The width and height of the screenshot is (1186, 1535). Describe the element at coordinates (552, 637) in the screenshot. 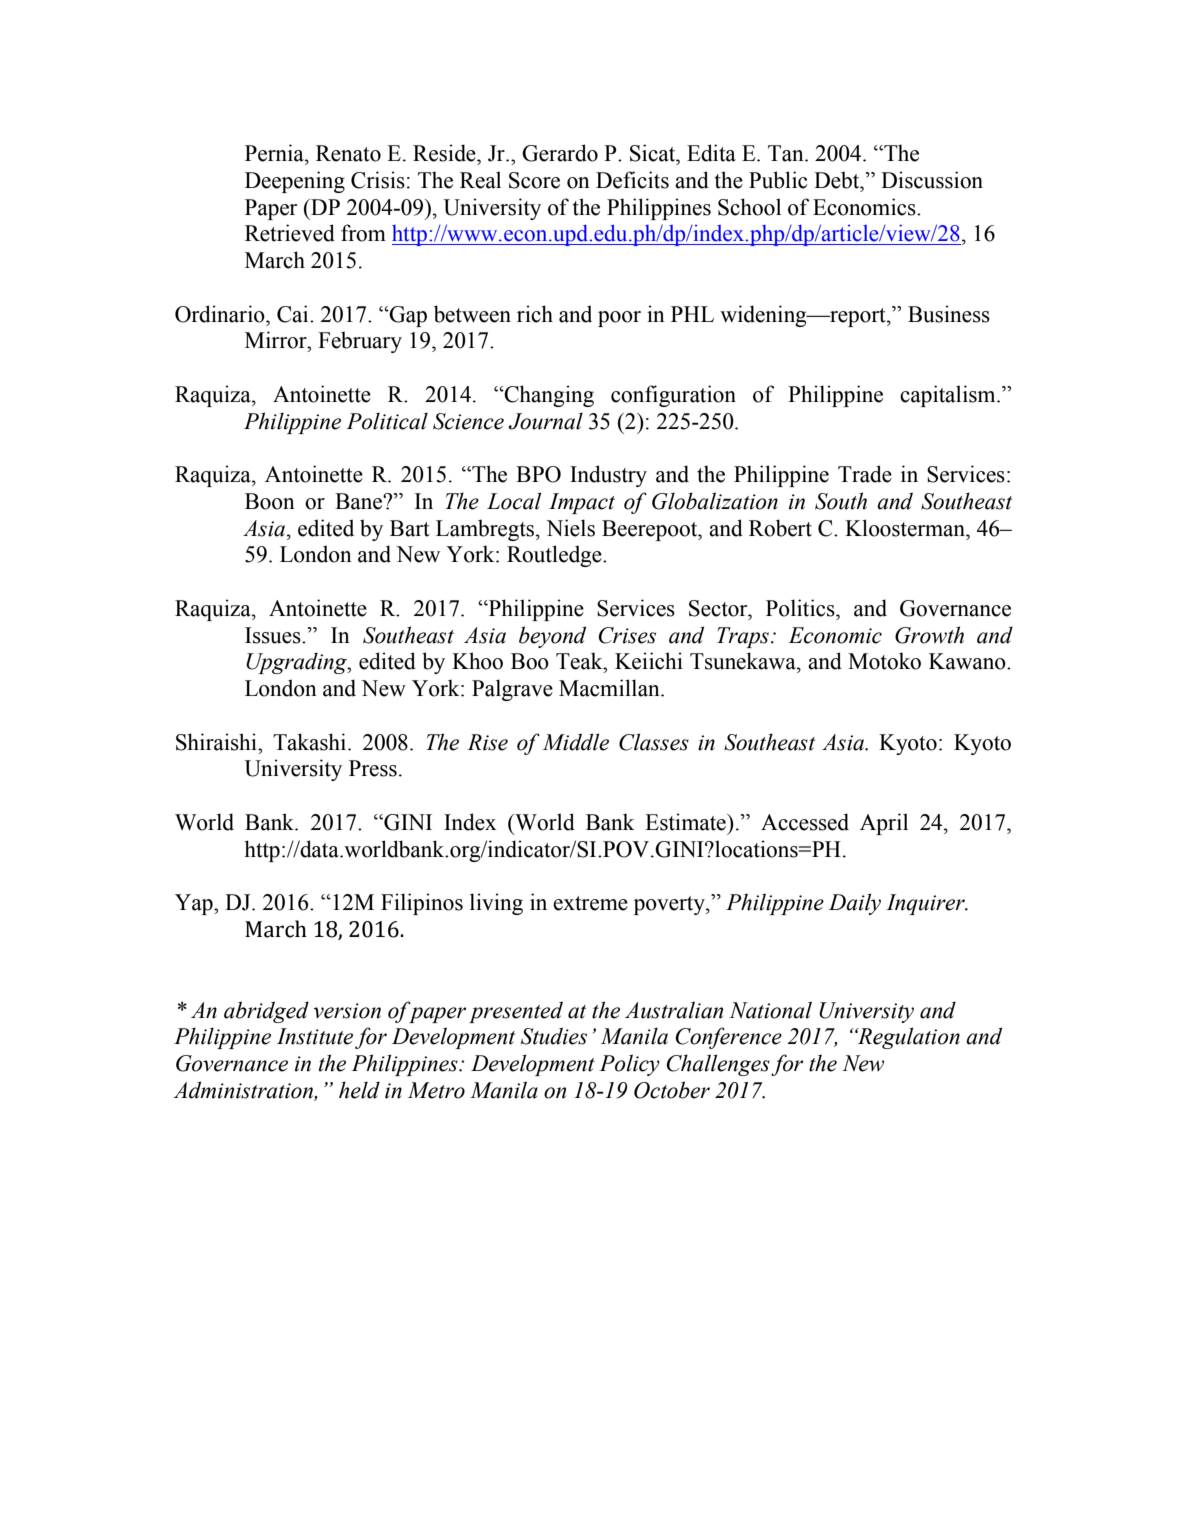

I see `beyond` at that location.
